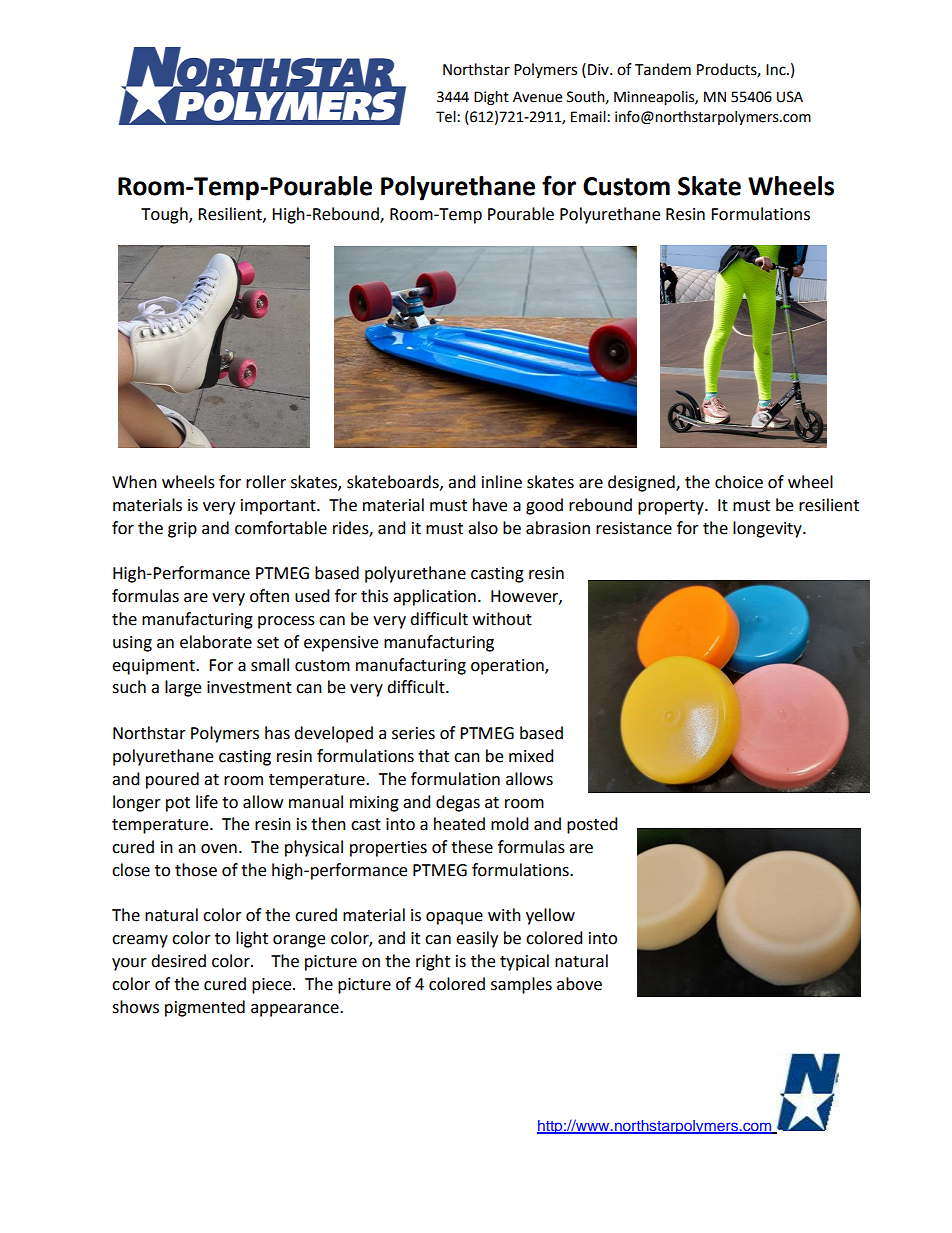 Image resolution: width=952 pixels, height=1233 pixels. Describe the element at coordinates (205, 1008) in the document. I see `pigmented` at that location.
